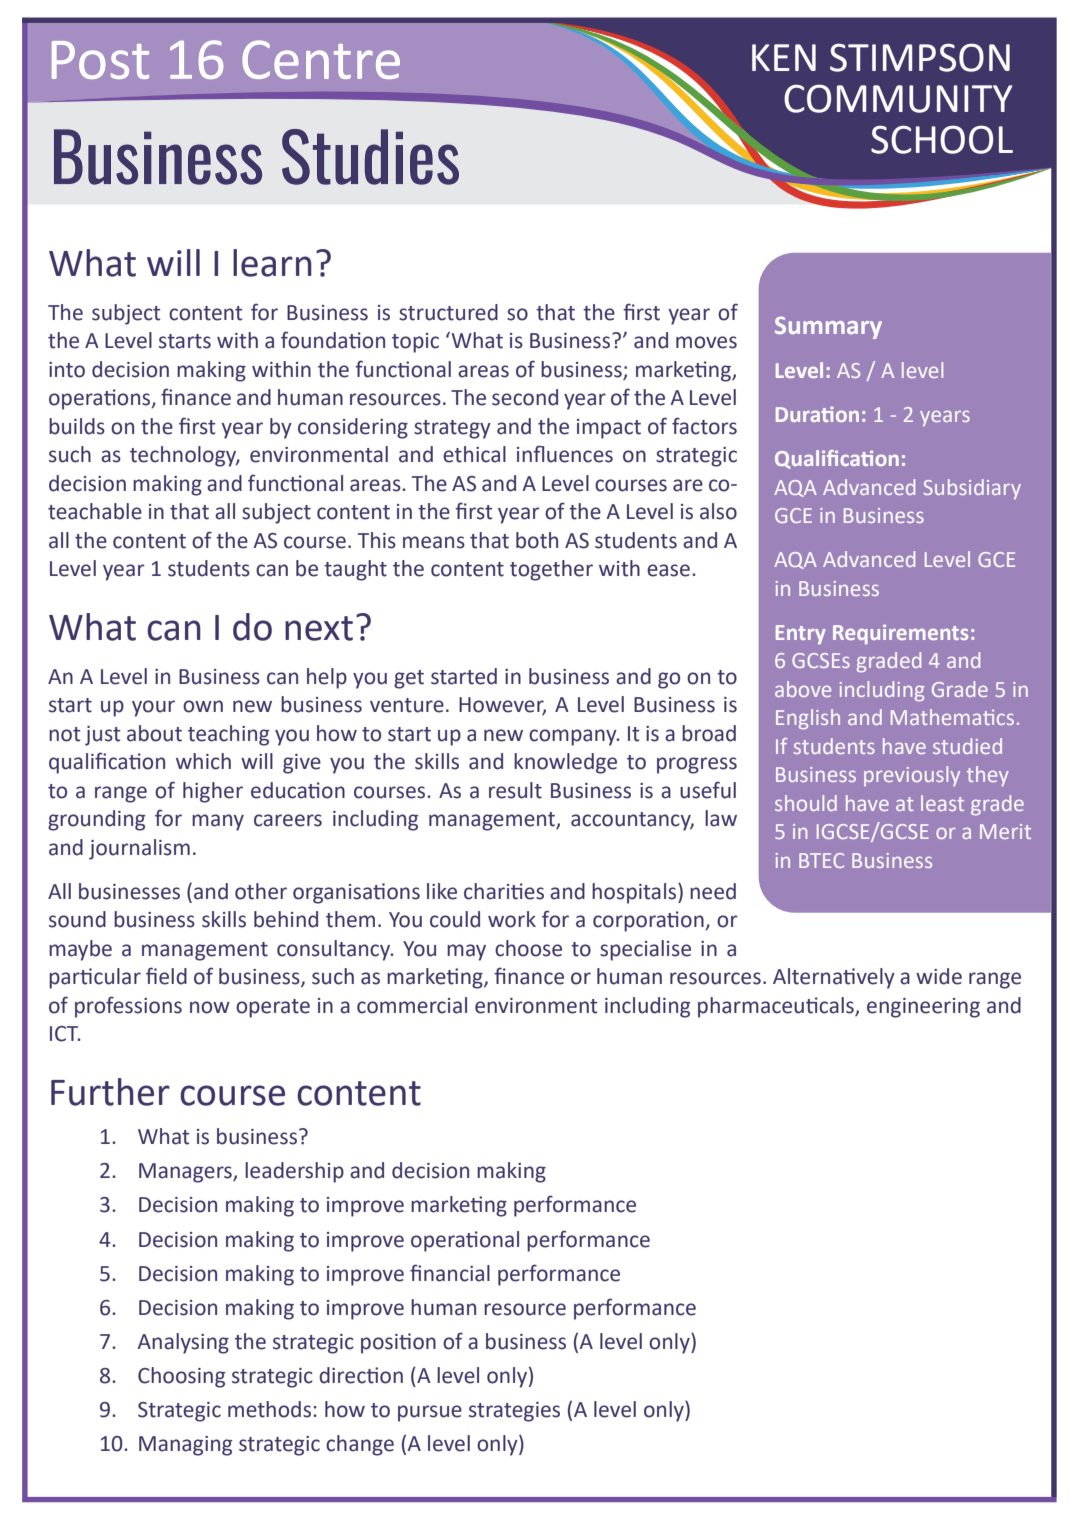 Image resolution: width=1086 pixels, height=1537 pixels. Describe the element at coordinates (514, 1412) in the page. I see `strategies` at that location.
